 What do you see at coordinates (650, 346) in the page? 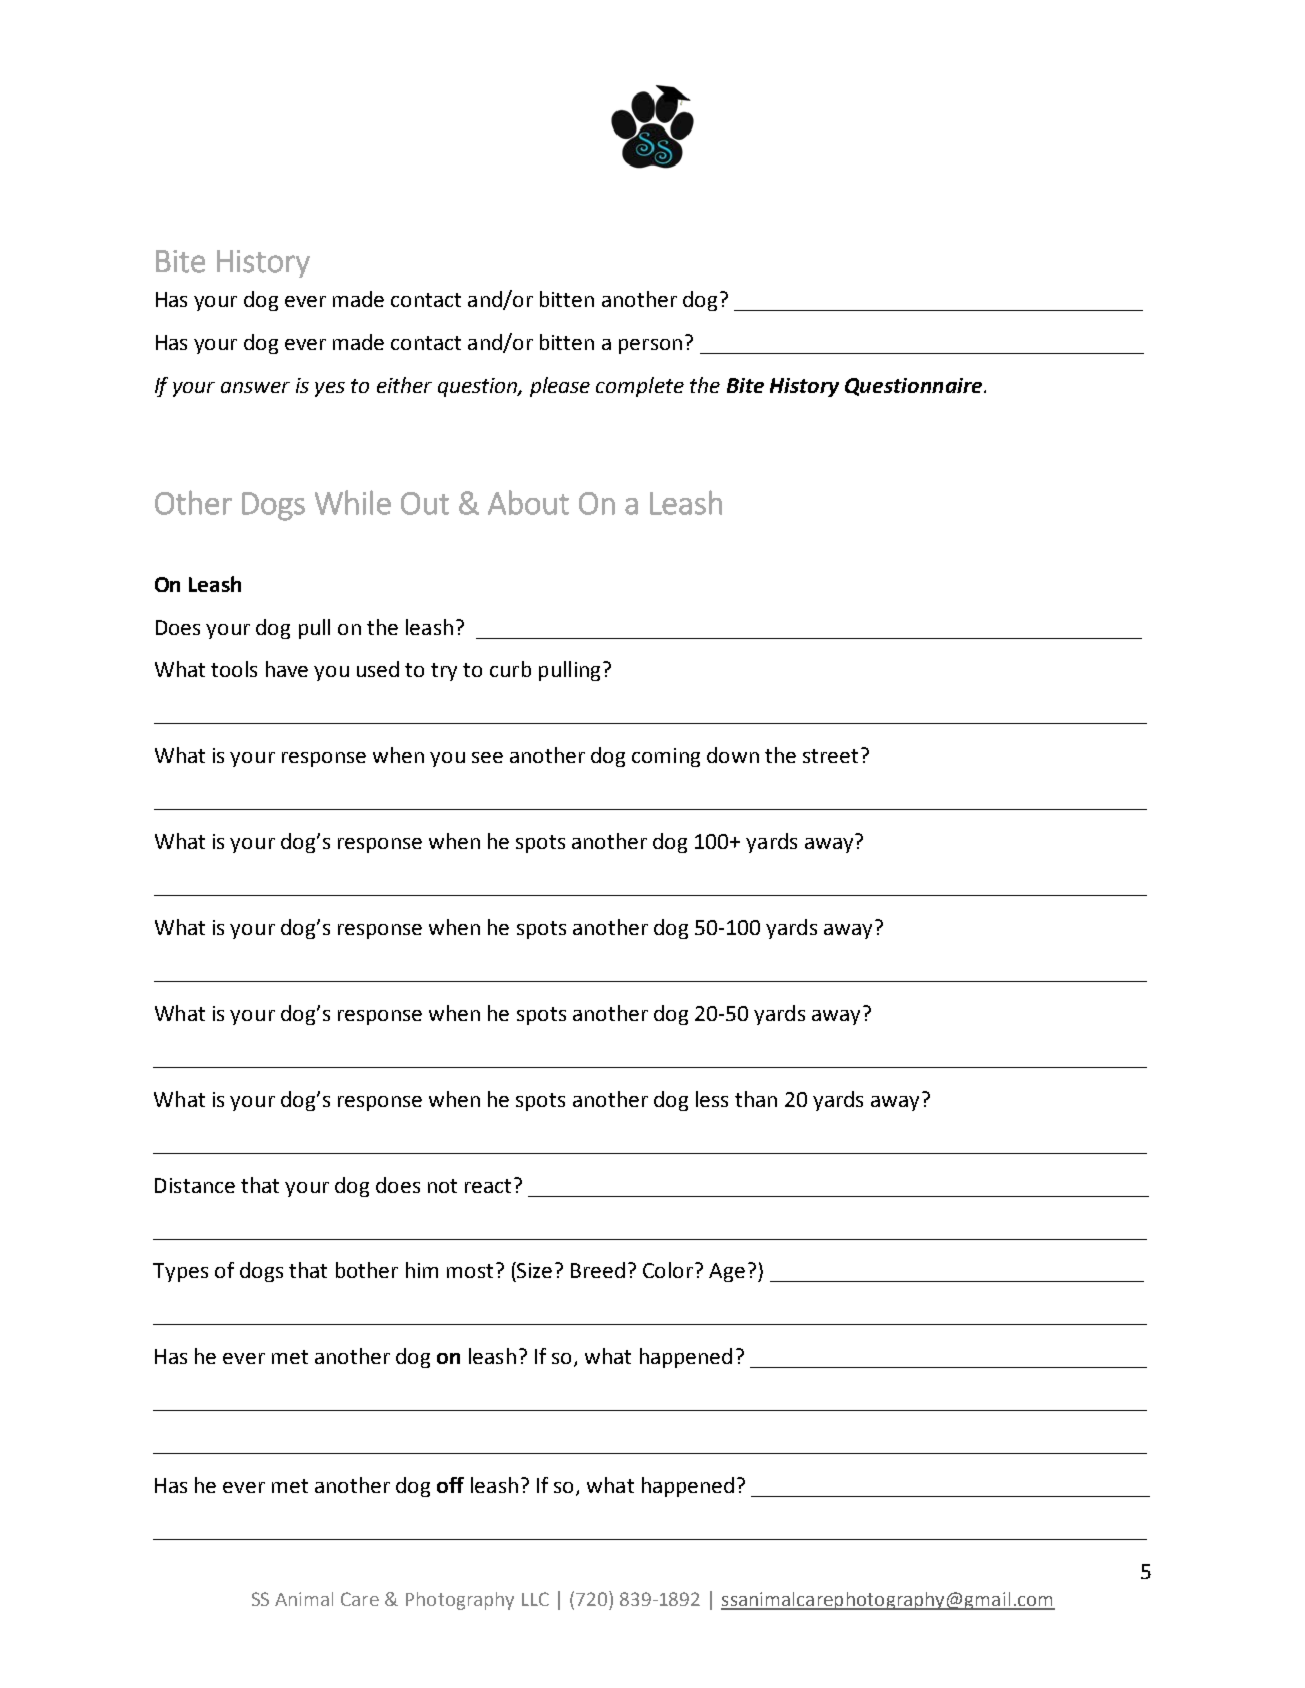
I see `person` at bounding box center [650, 346].
